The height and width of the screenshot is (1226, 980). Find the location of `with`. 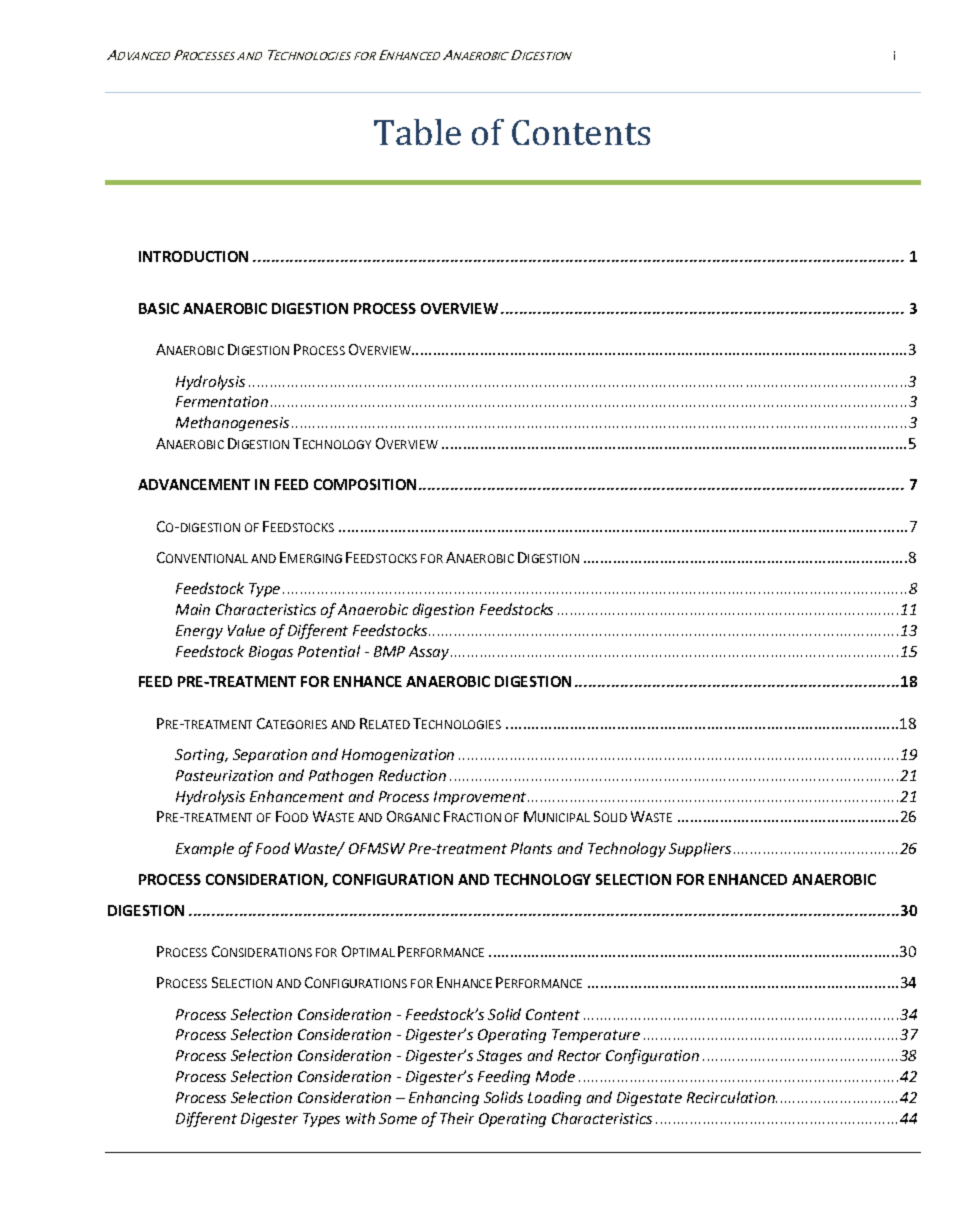

with is located at coordinates (360, 1118).
